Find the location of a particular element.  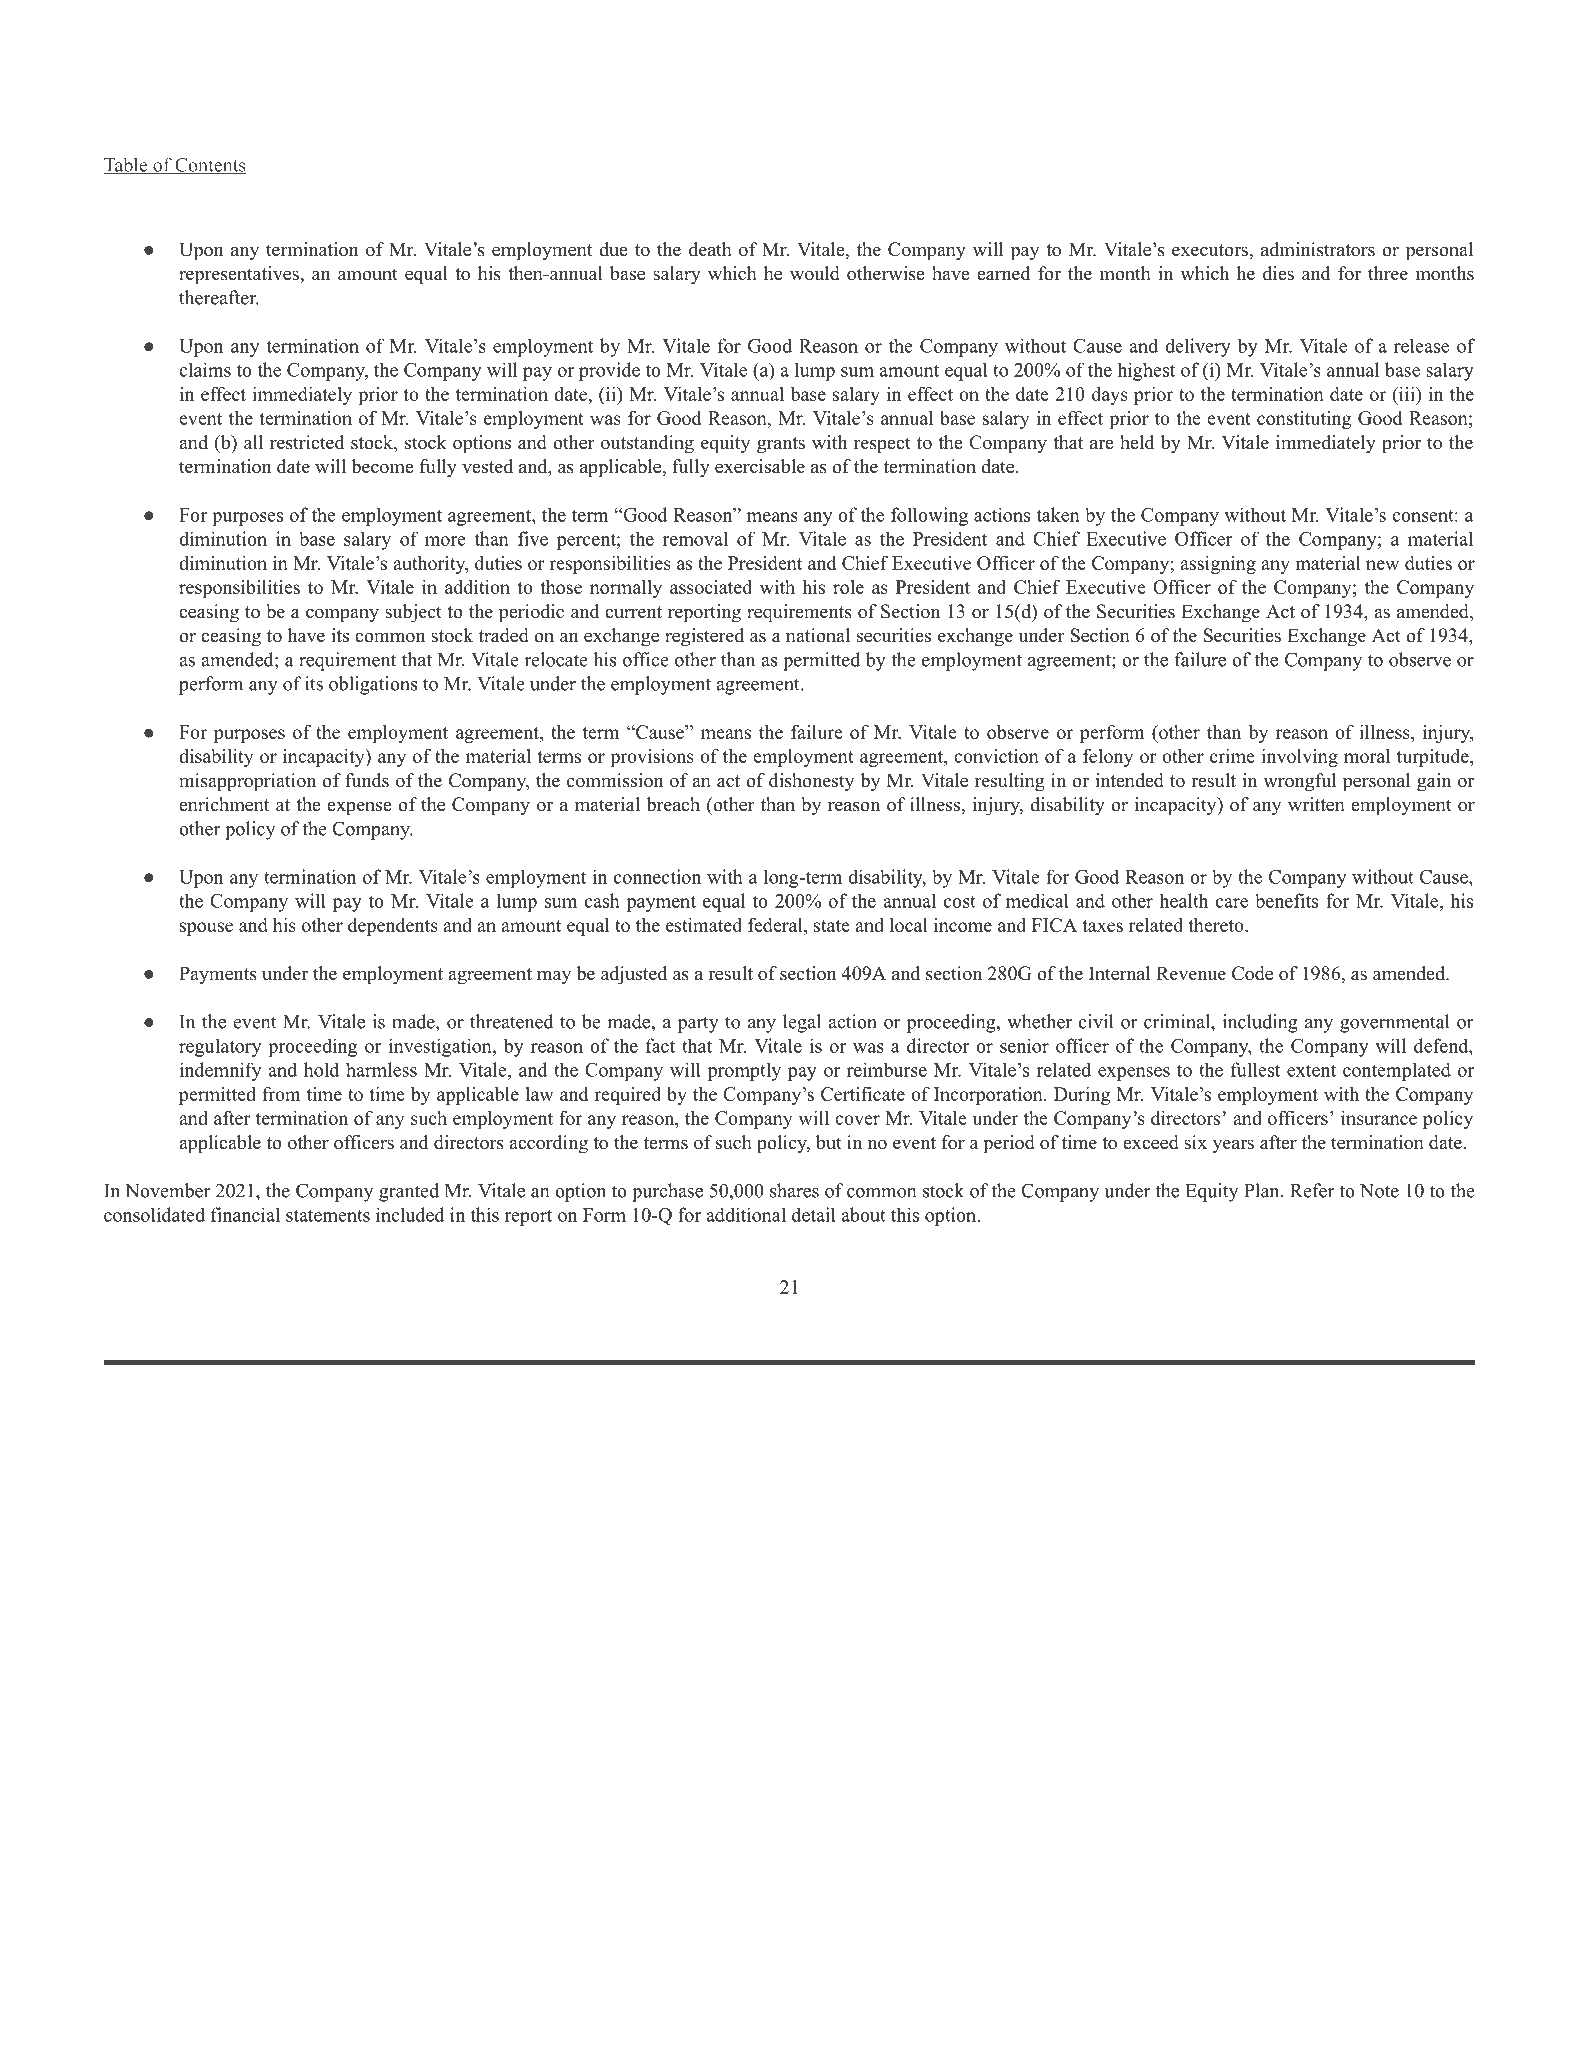

obligations is located at coordinates (373, 685).
